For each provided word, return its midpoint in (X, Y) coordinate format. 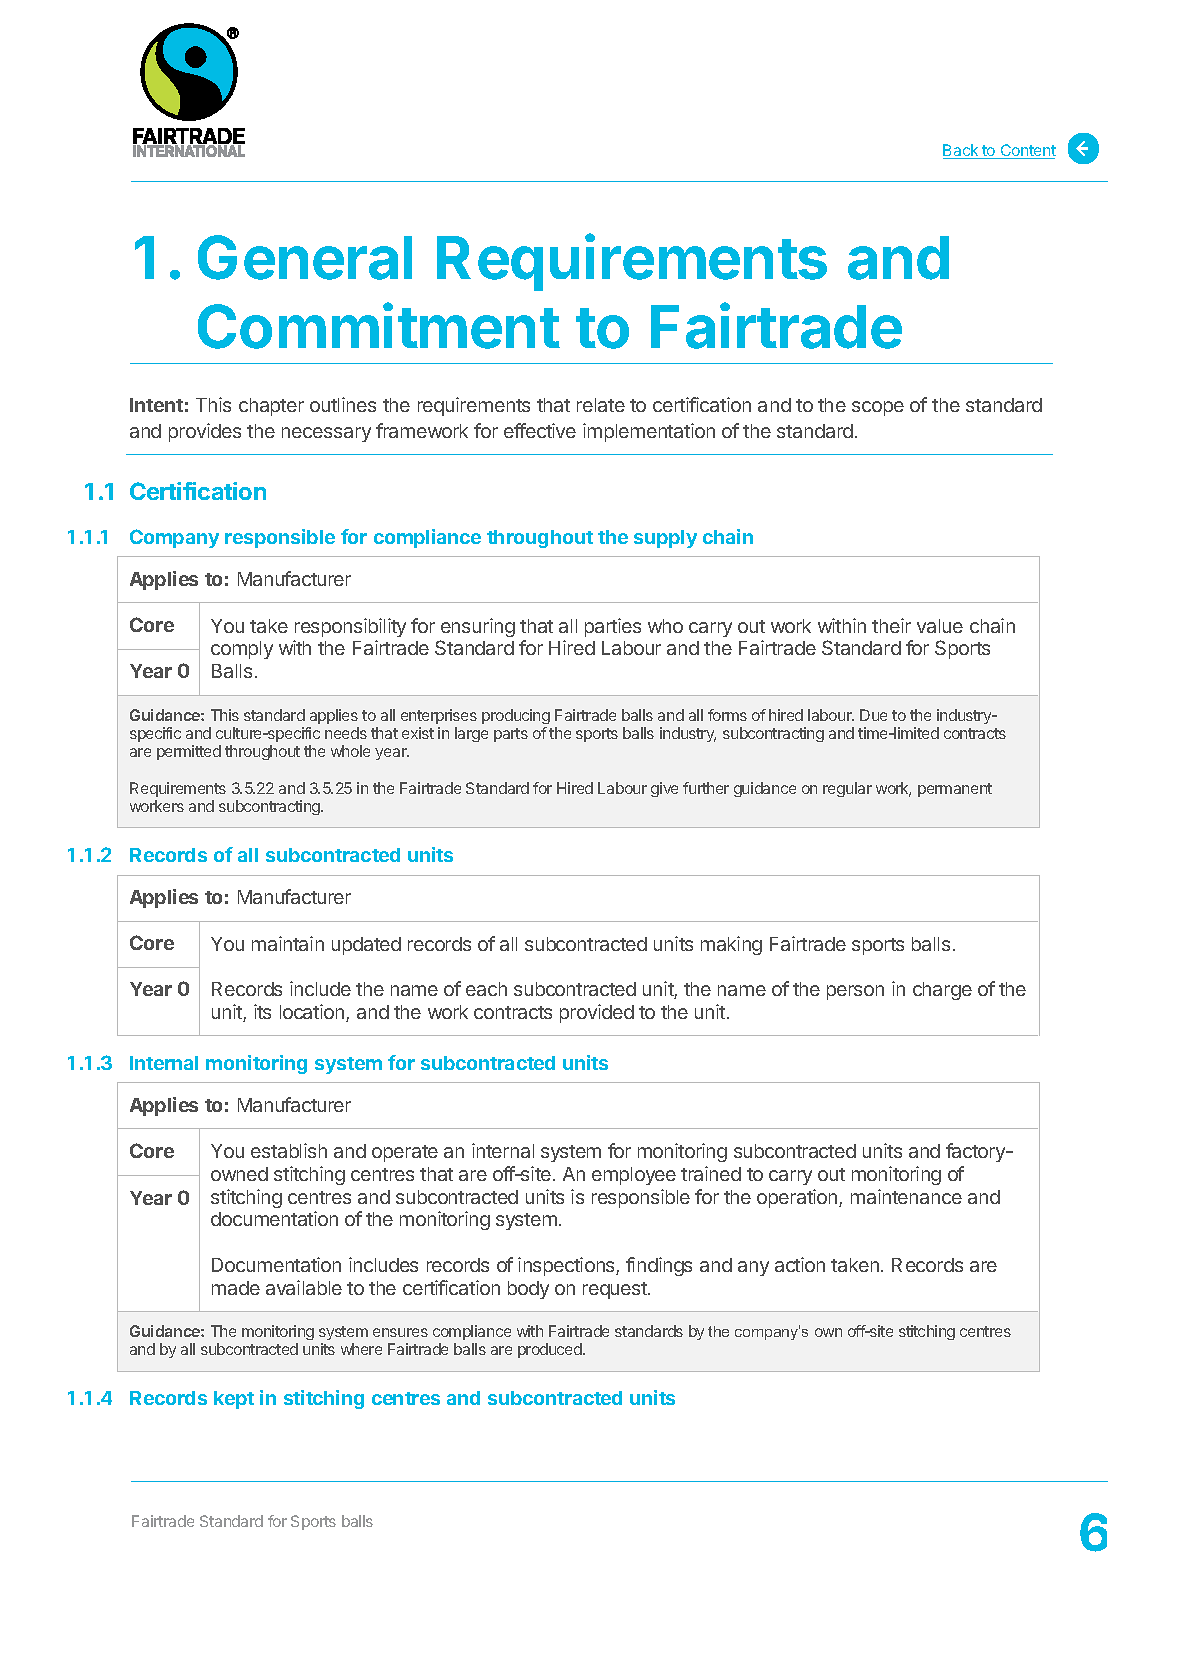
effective (540, 430)
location (313, 1013)
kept (234, 1400)
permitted (189, 752)
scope (878, 408)
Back (962, 151)
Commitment (379, 325)
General (305, 257)
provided (597, 1013)
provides (205, 432)
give (664, 789)
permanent (955, 790)
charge (942, 991)
